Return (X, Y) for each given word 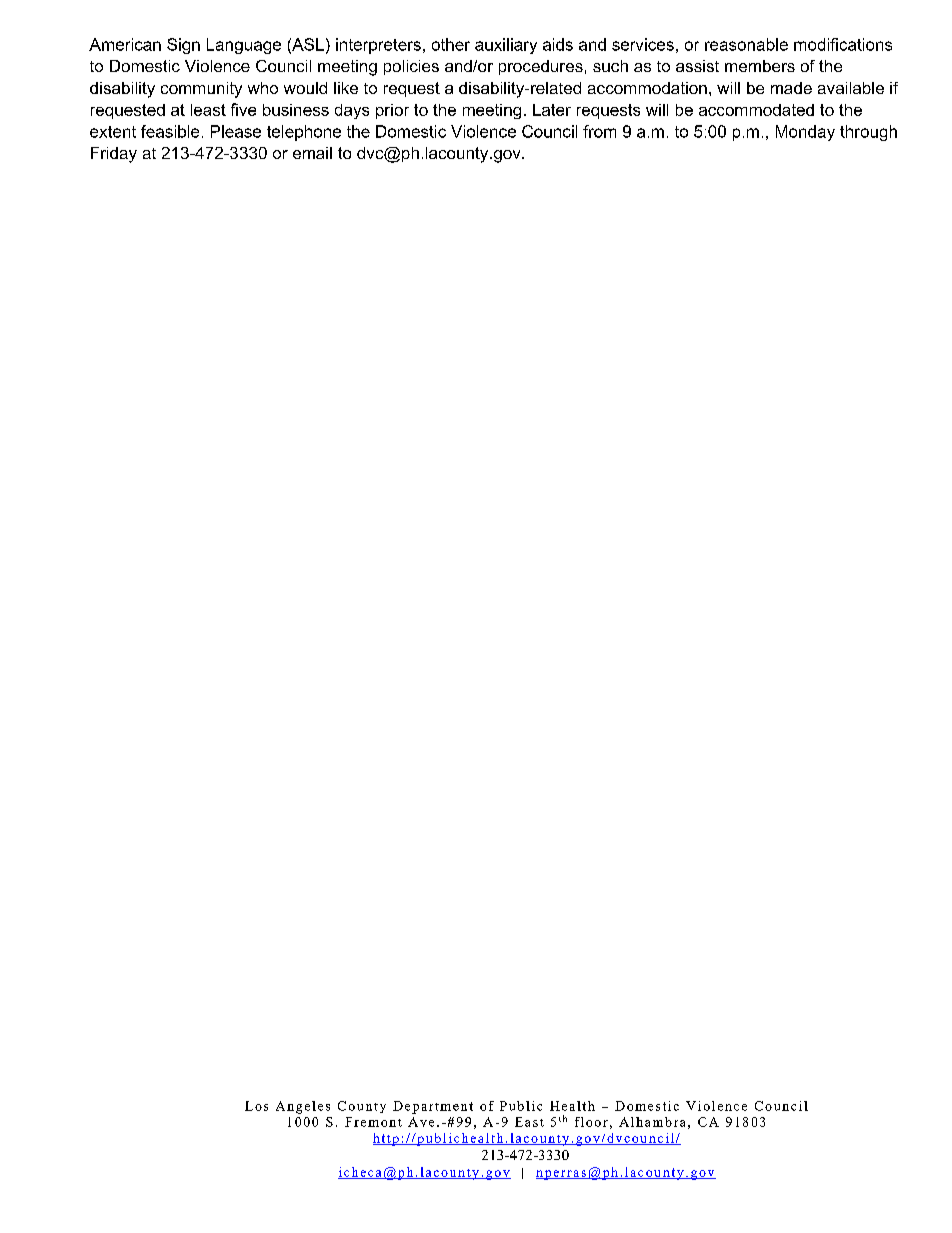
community (201, 90)
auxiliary (506, 46)
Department (433, 1107)
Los (256, 1106)
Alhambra (652, 1122)
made (791, 88)
